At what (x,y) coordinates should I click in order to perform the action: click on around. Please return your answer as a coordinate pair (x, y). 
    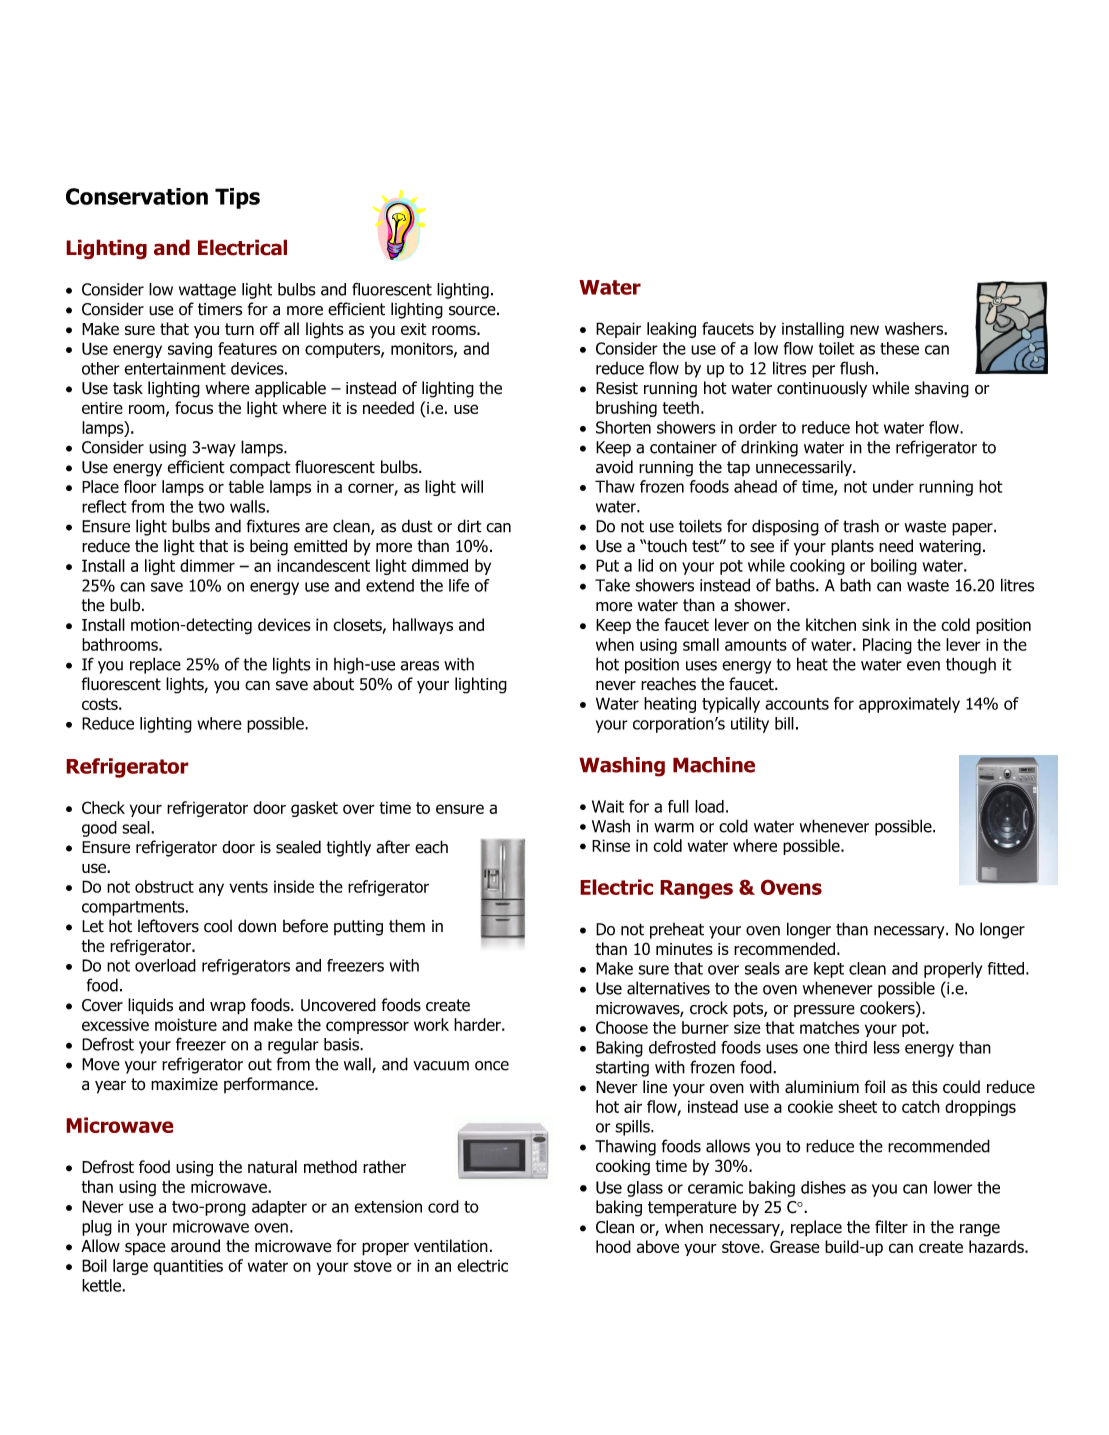
    Looking at the image, I should click on (195, 1246).
